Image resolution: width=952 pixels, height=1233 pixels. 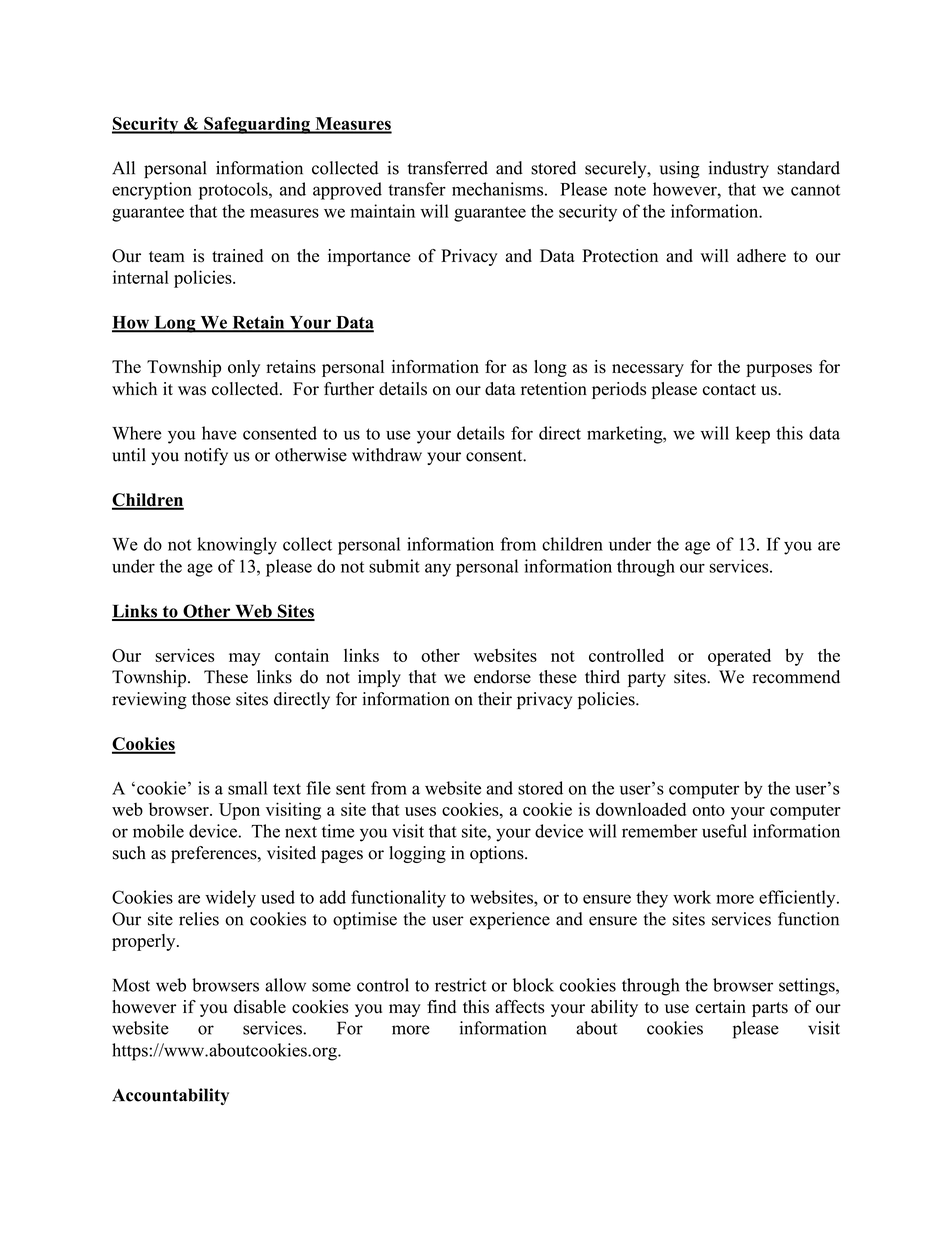 I want to click on small, so click(x=247, y=788).
